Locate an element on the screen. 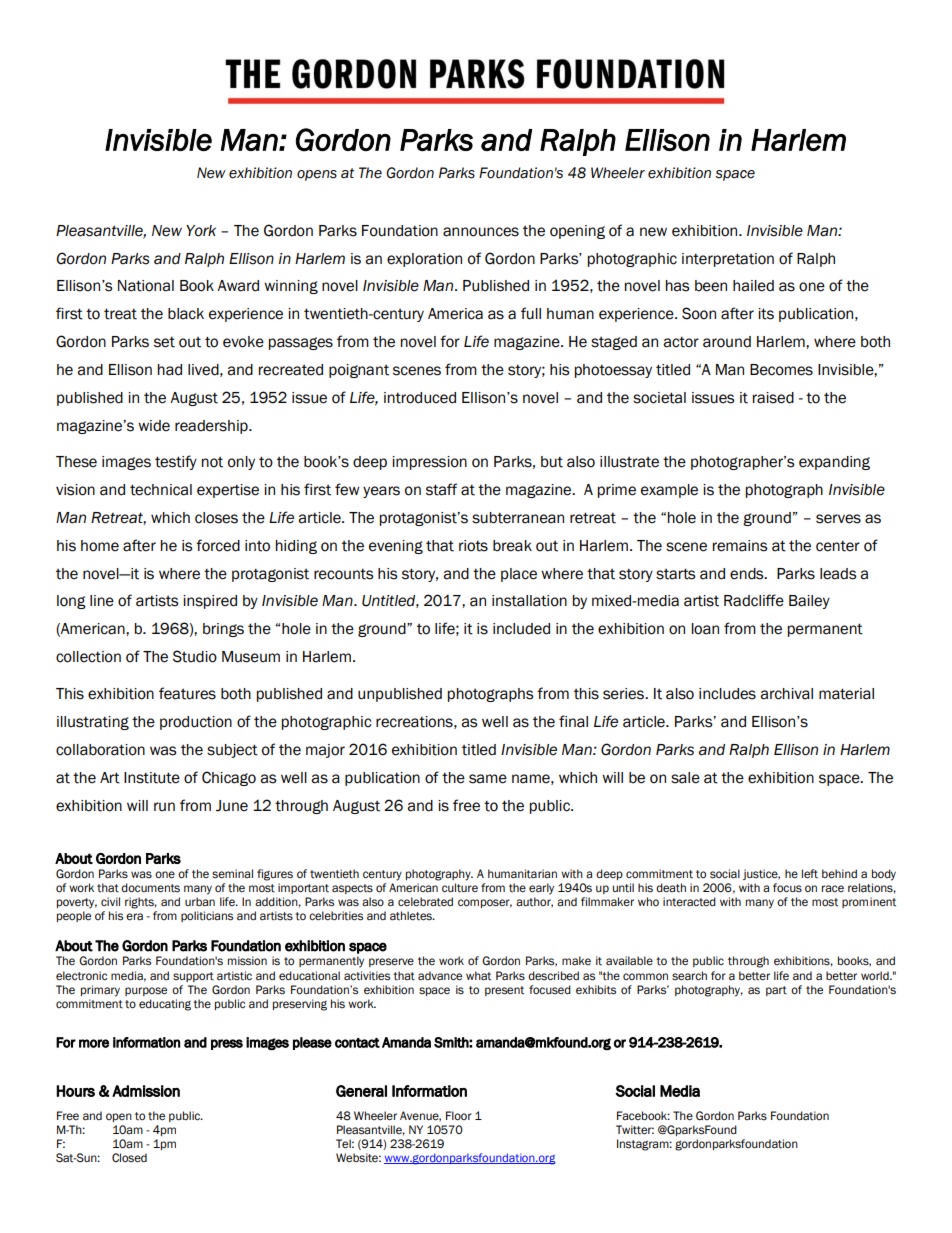 The image size is (952, 1233). announces is located at coordinates (481, 232).
